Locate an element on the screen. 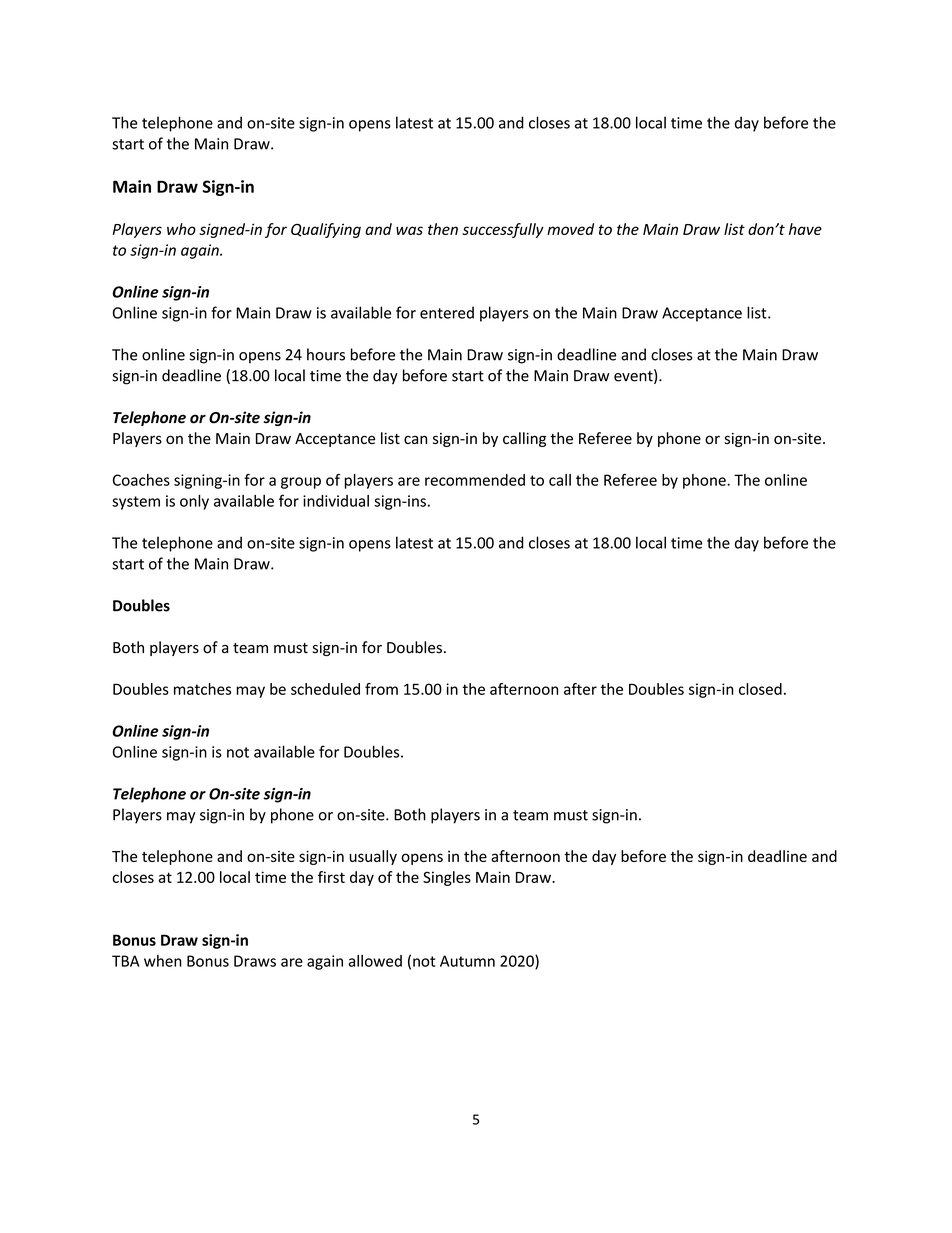  who is located at coordinates (181, 229).
